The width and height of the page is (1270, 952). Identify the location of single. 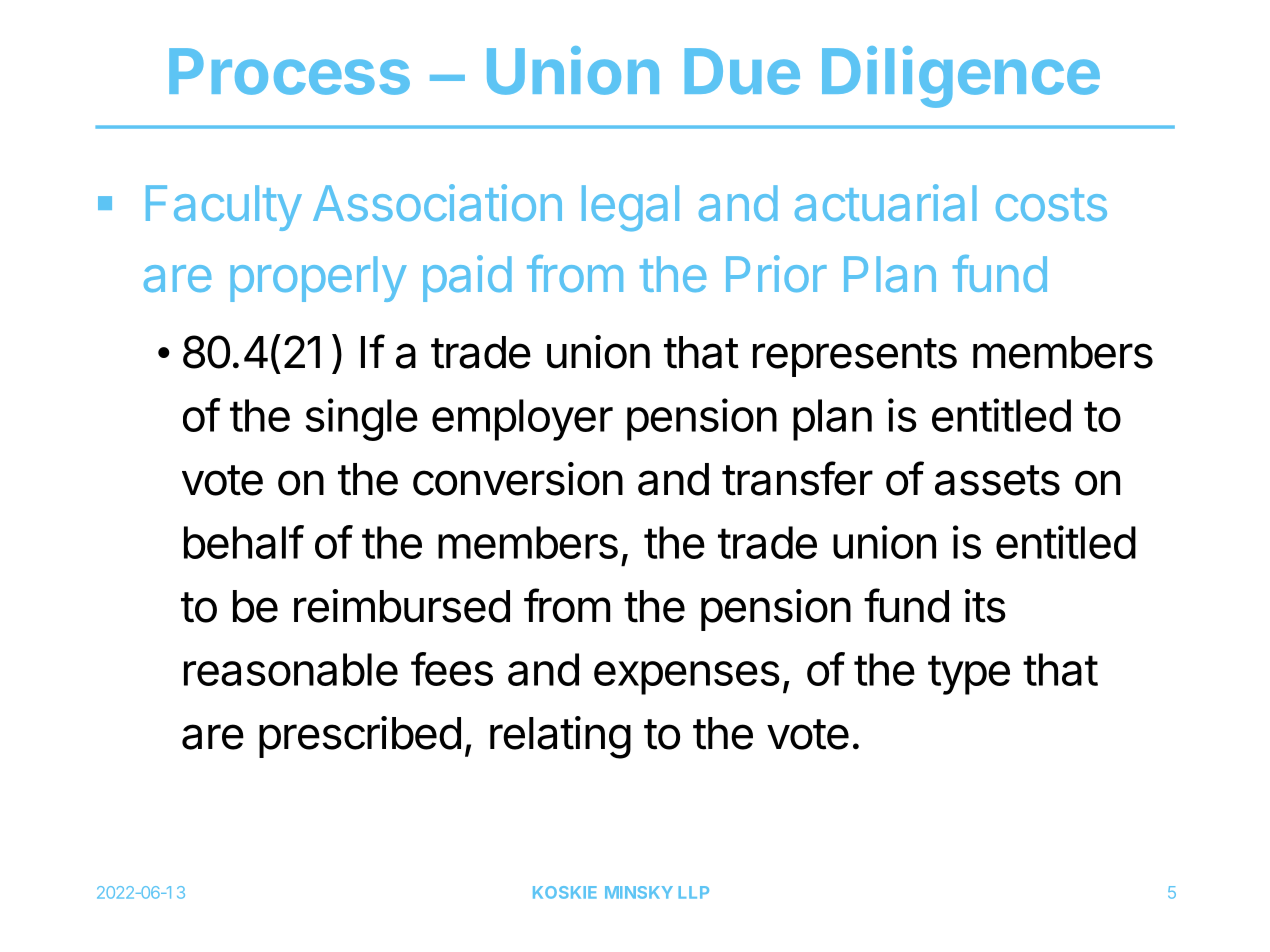
(362, 419).
